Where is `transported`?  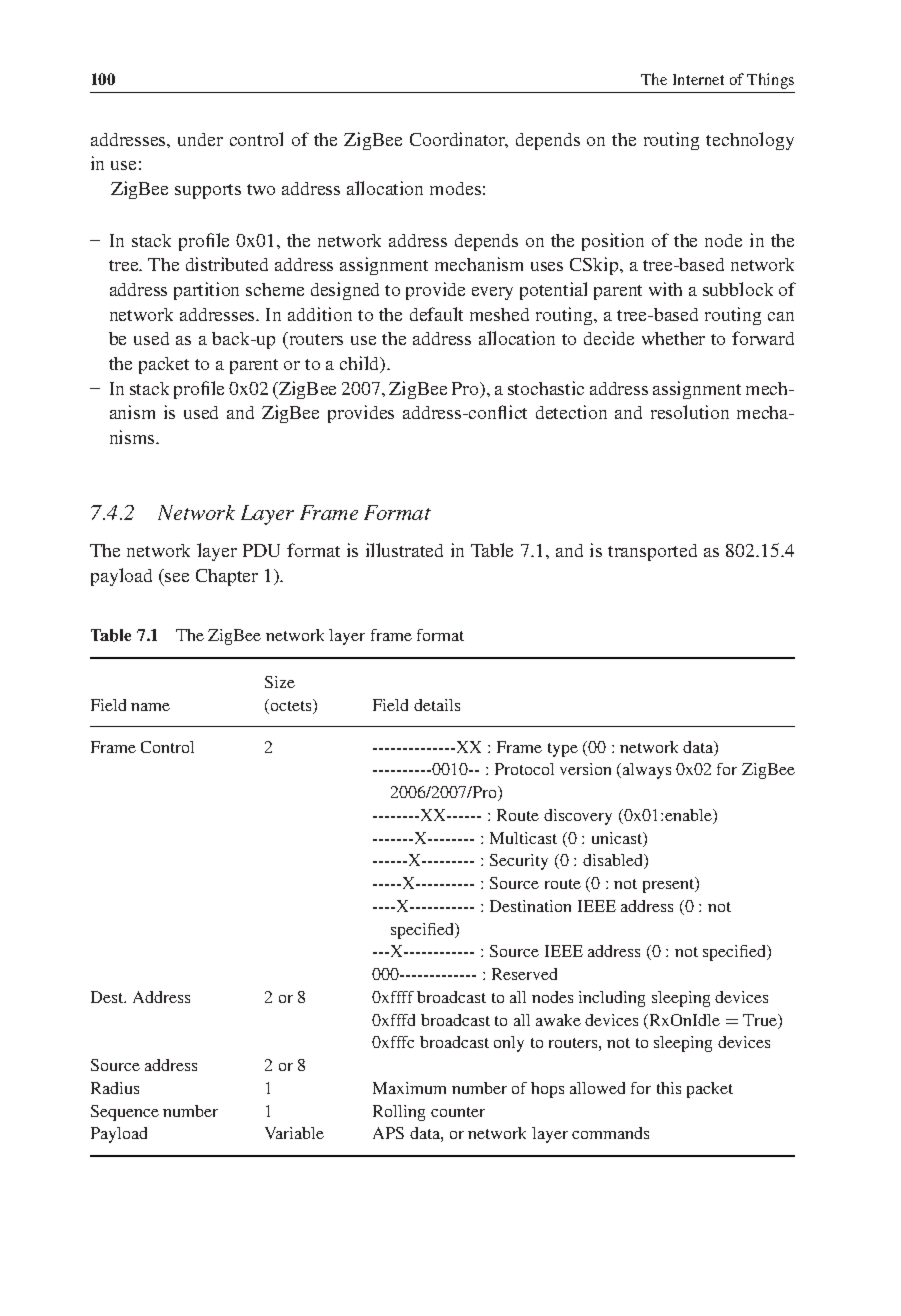 transported is located at coordinates (652, 552).
